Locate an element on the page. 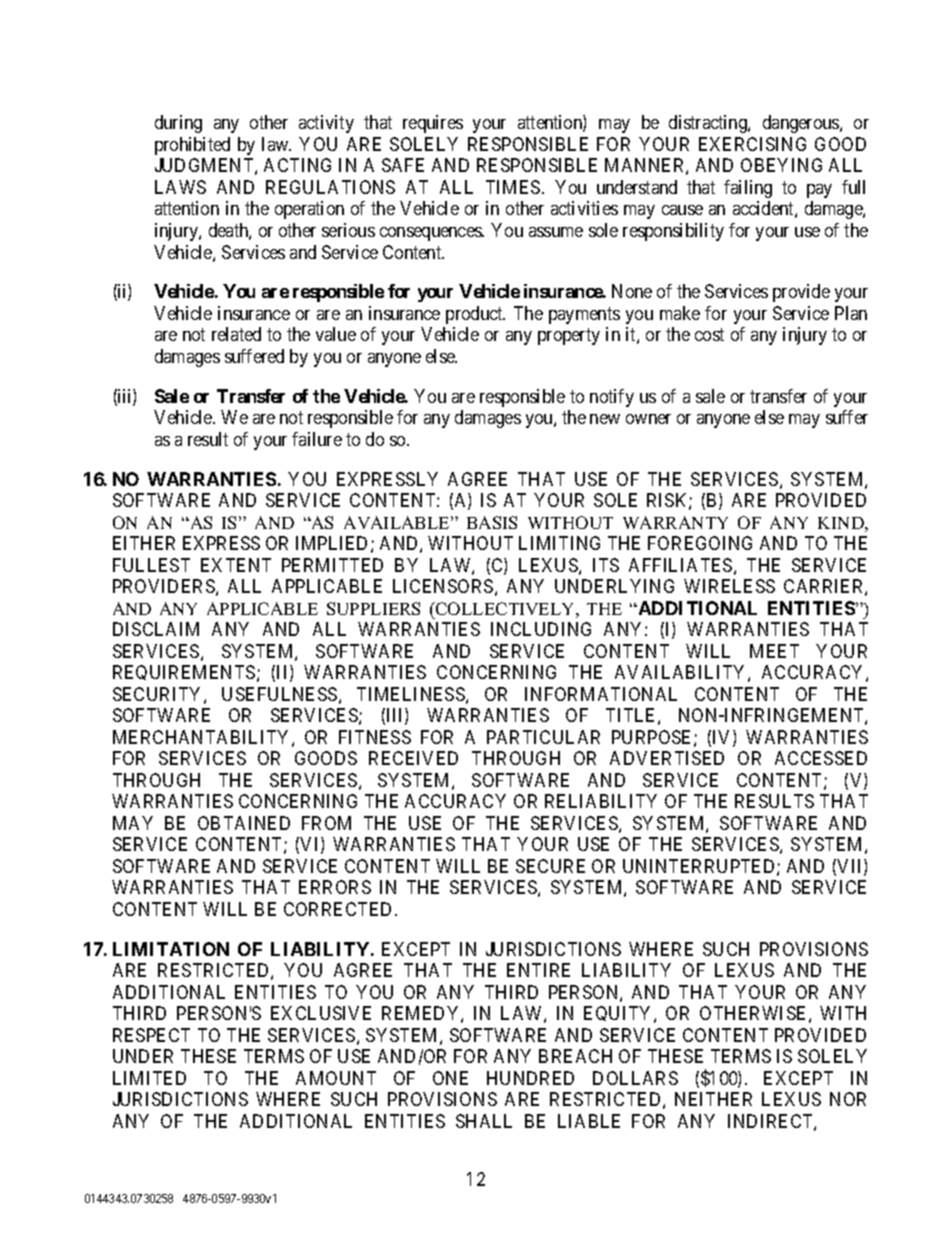 The image size is (952, 1233). EXERCISING is located at coordinates (752, 144).
